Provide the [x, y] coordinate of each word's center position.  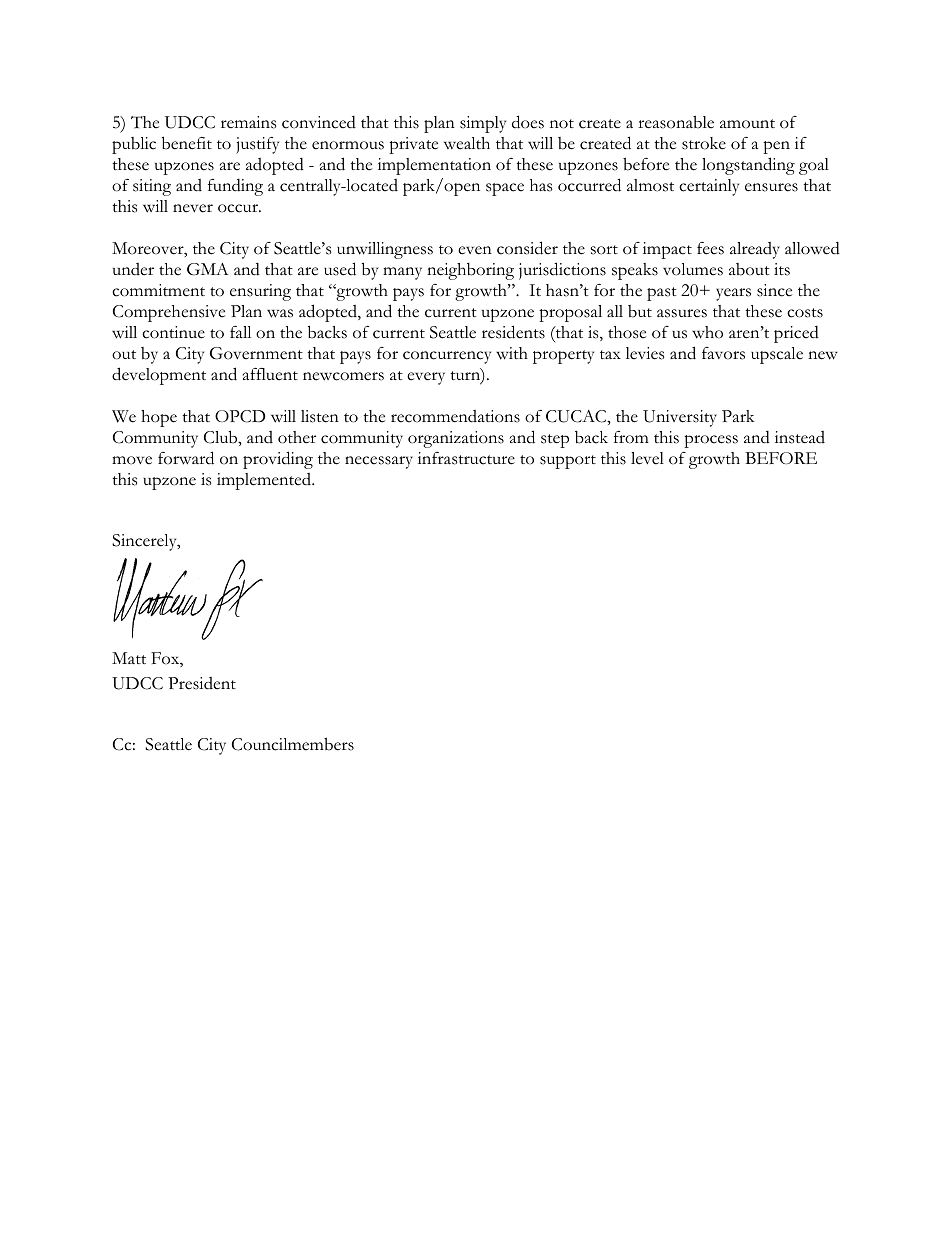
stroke [704, 143]
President [202, 683]
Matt [129, 658]
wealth [467, 143]
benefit [187, 143]
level [647, 458]
